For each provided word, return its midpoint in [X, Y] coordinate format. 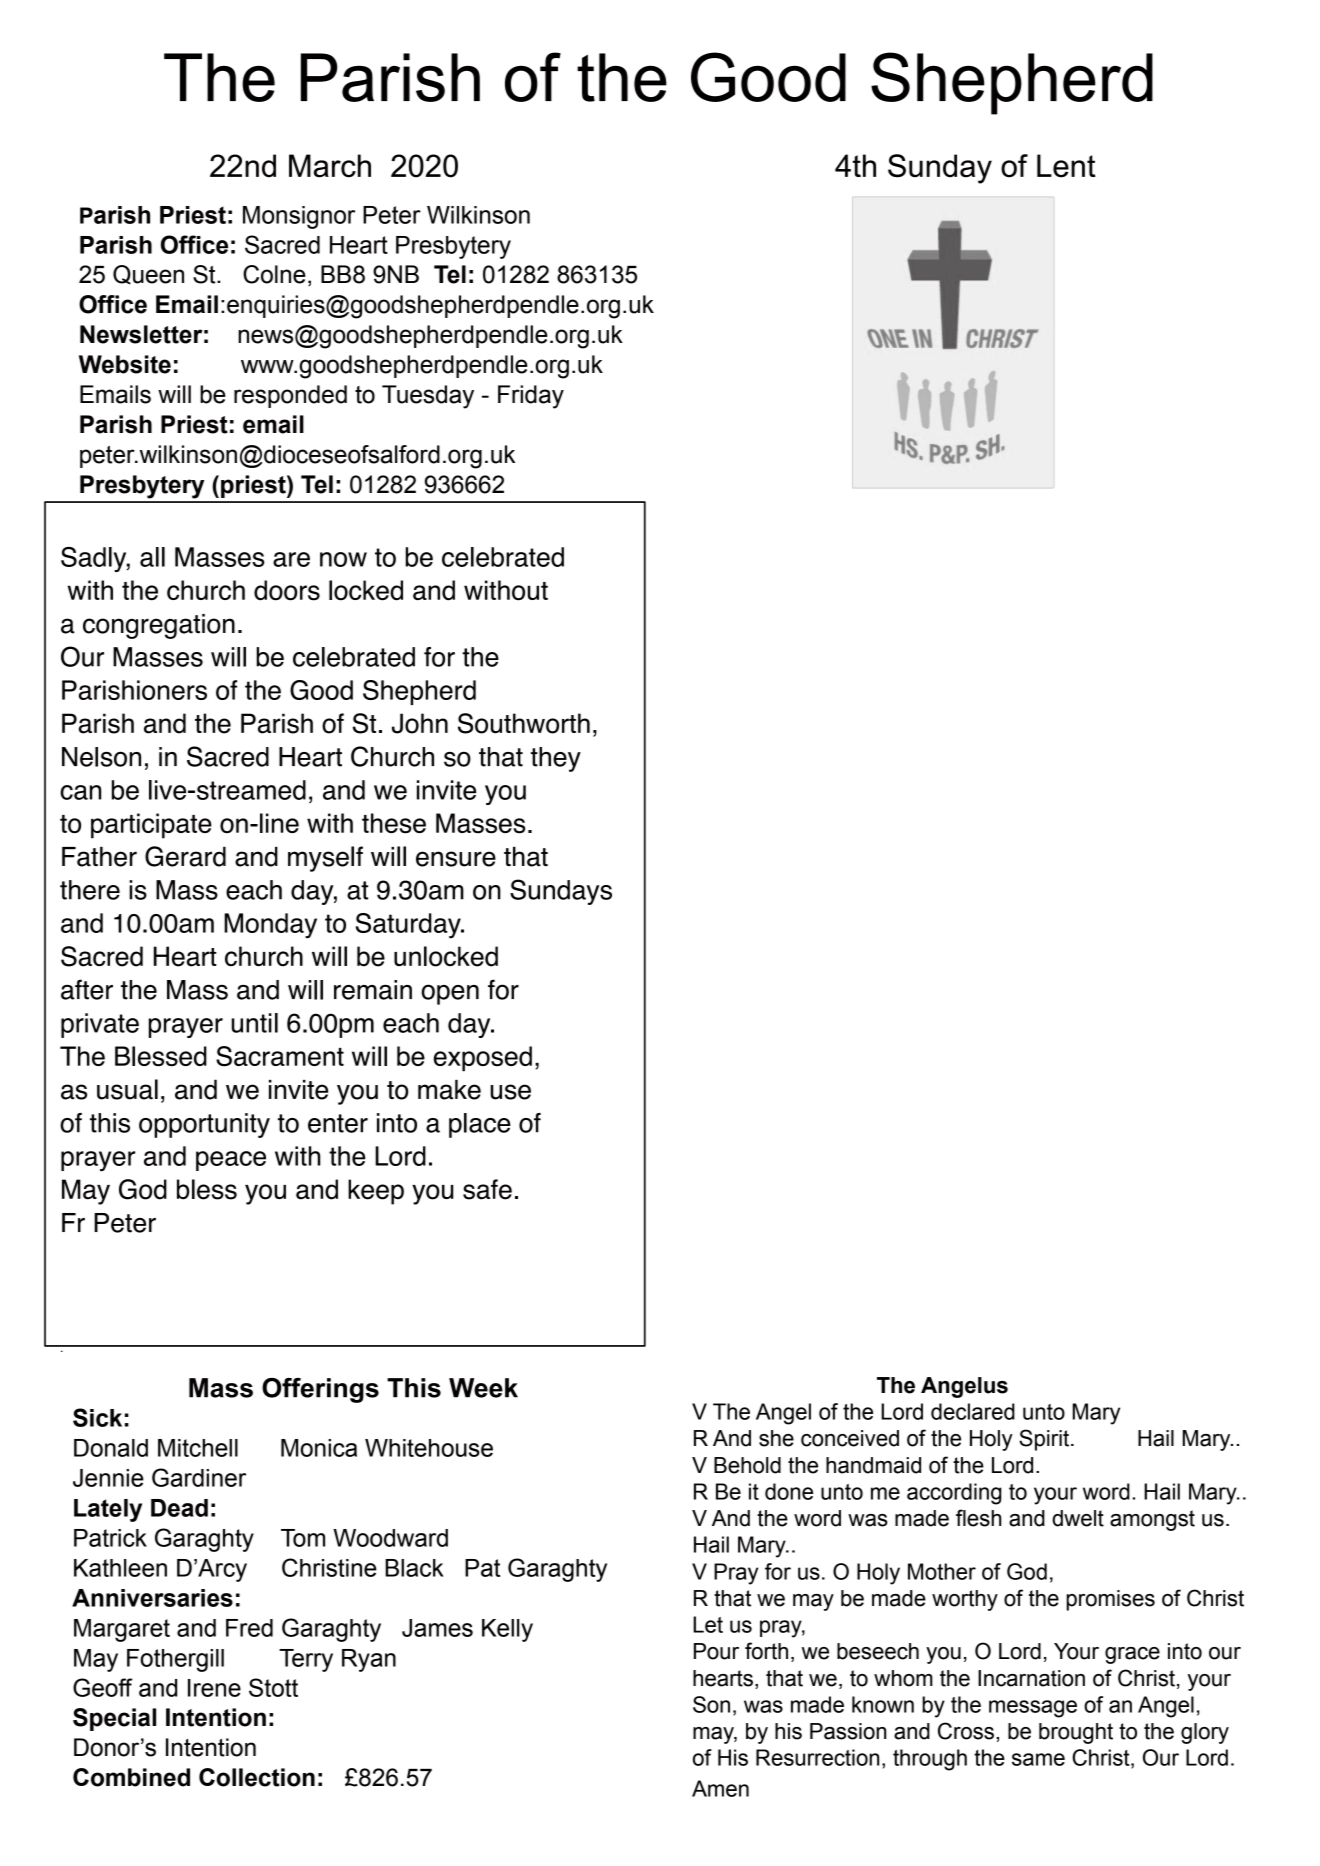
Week [483, 1388]
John [420, 723]
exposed [483, 1059]
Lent [1066, 166]
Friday [531, 397]
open [450, 994]
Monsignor [299, 217]
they [556, 759]
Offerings [320, 1390]
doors [287, 590]
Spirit [1045, 1440]
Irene [214, 1688]
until [255, 1023]
